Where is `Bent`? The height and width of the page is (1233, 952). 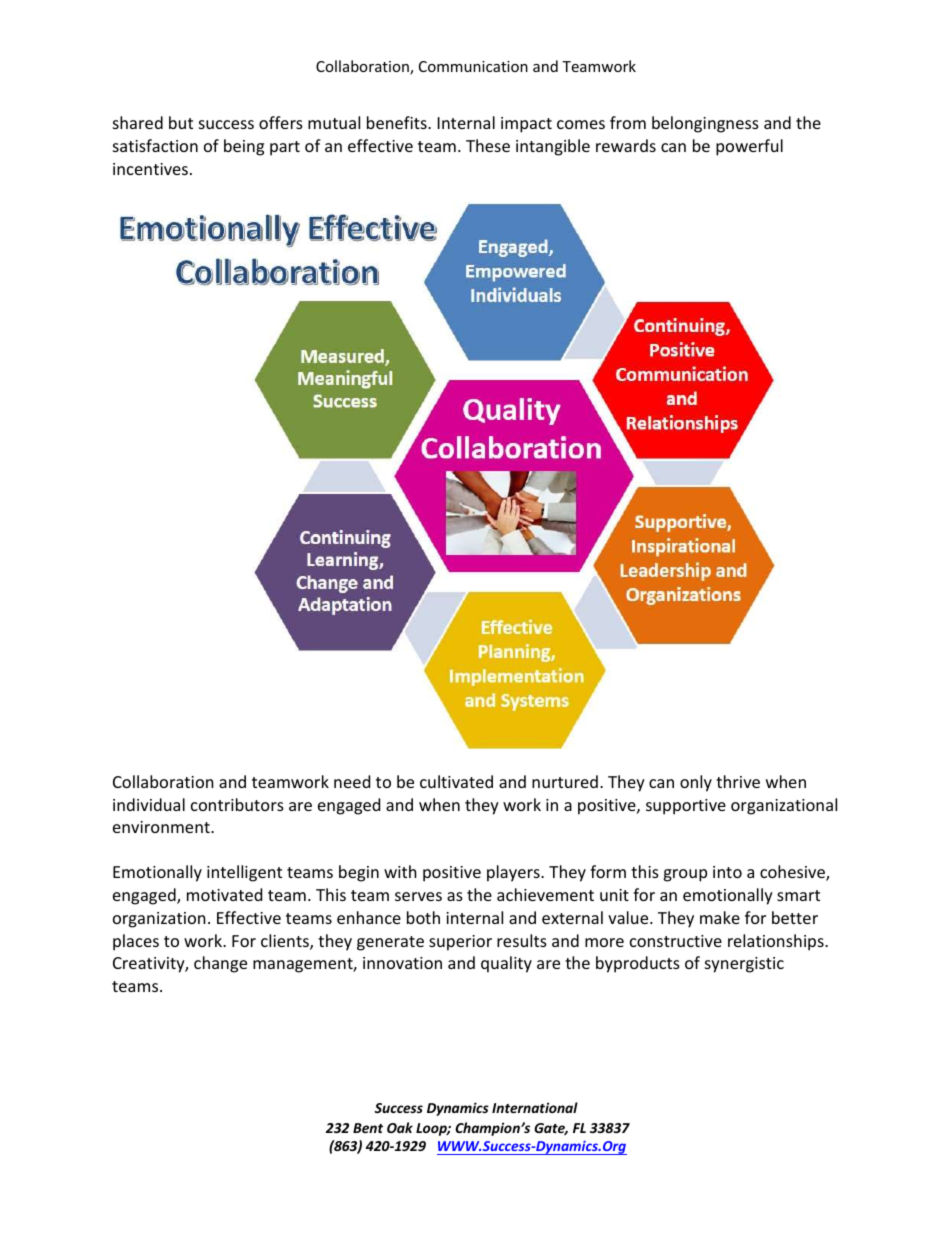 Bent is located at coordinates (368, 1128).
